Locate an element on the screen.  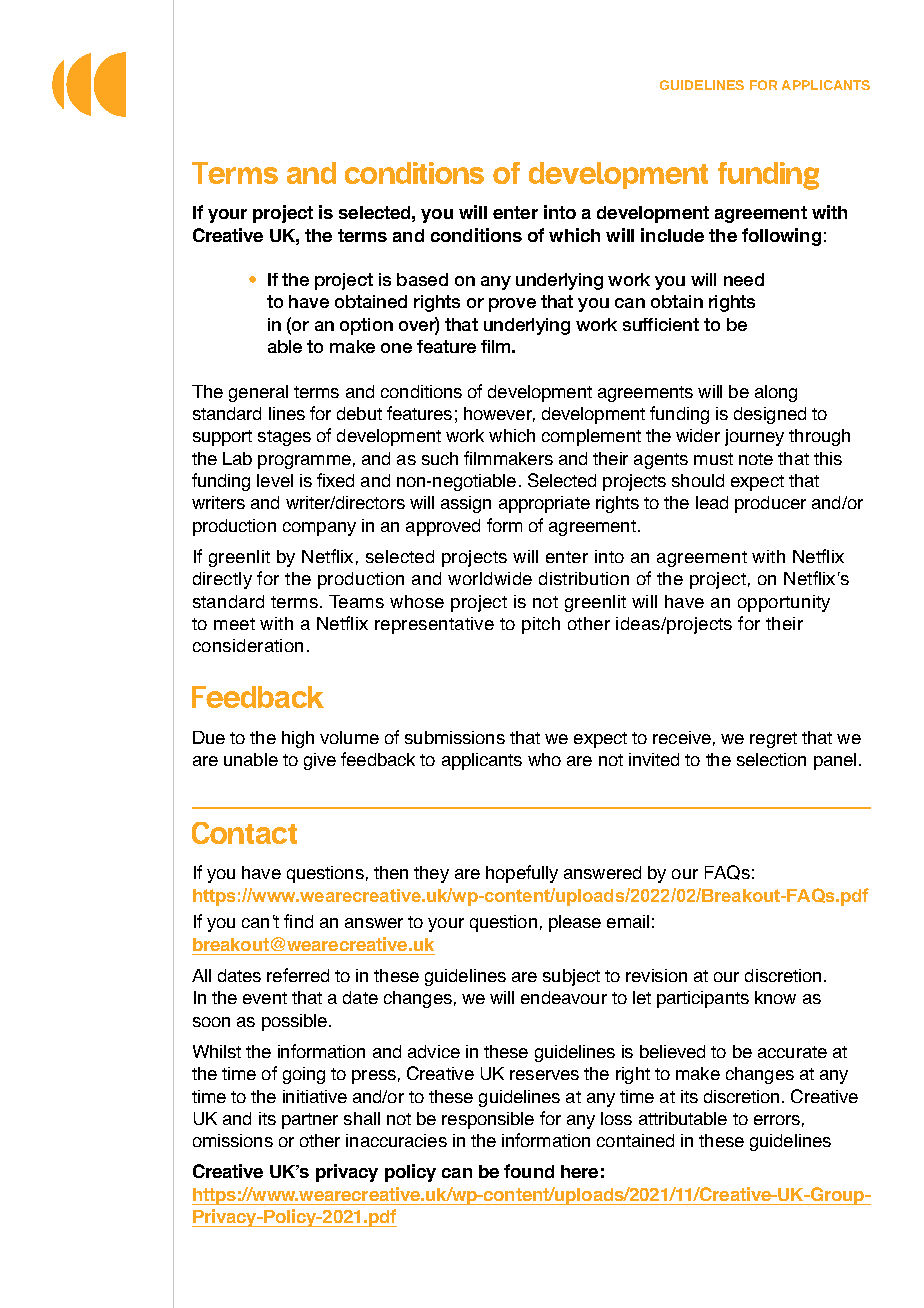
need is located at coordinates (744, 279).
